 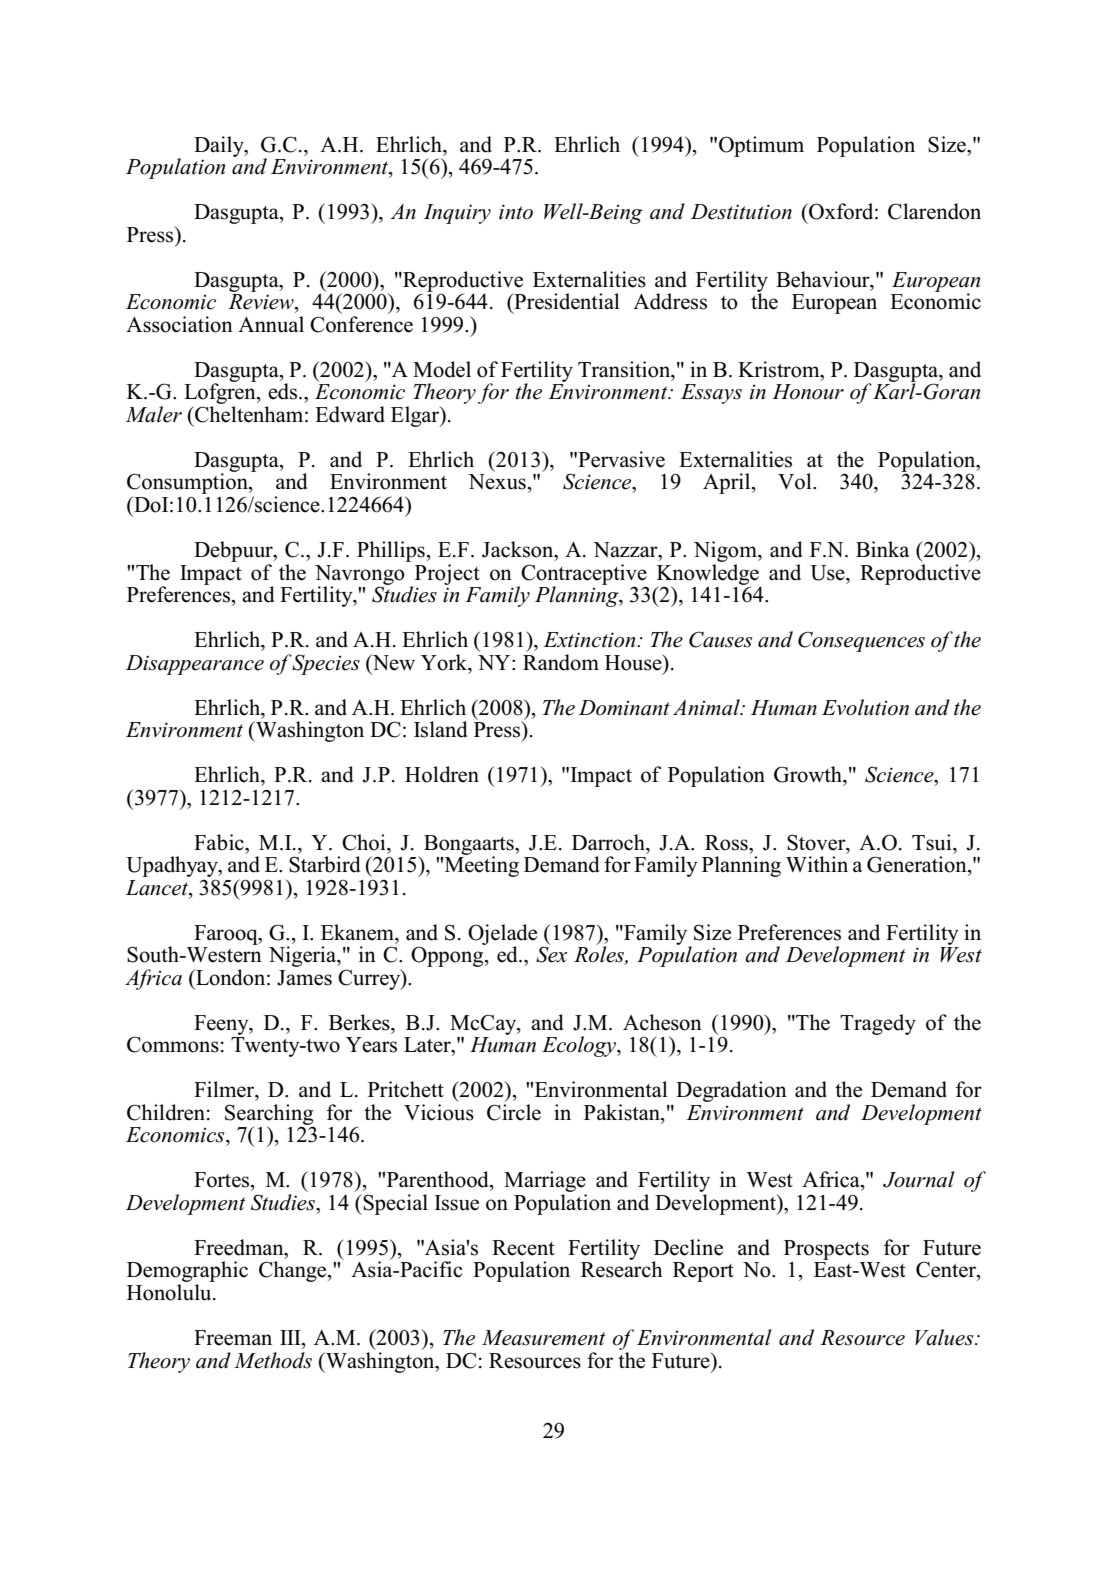 I want to click on into, so click(x=516, y=212).
